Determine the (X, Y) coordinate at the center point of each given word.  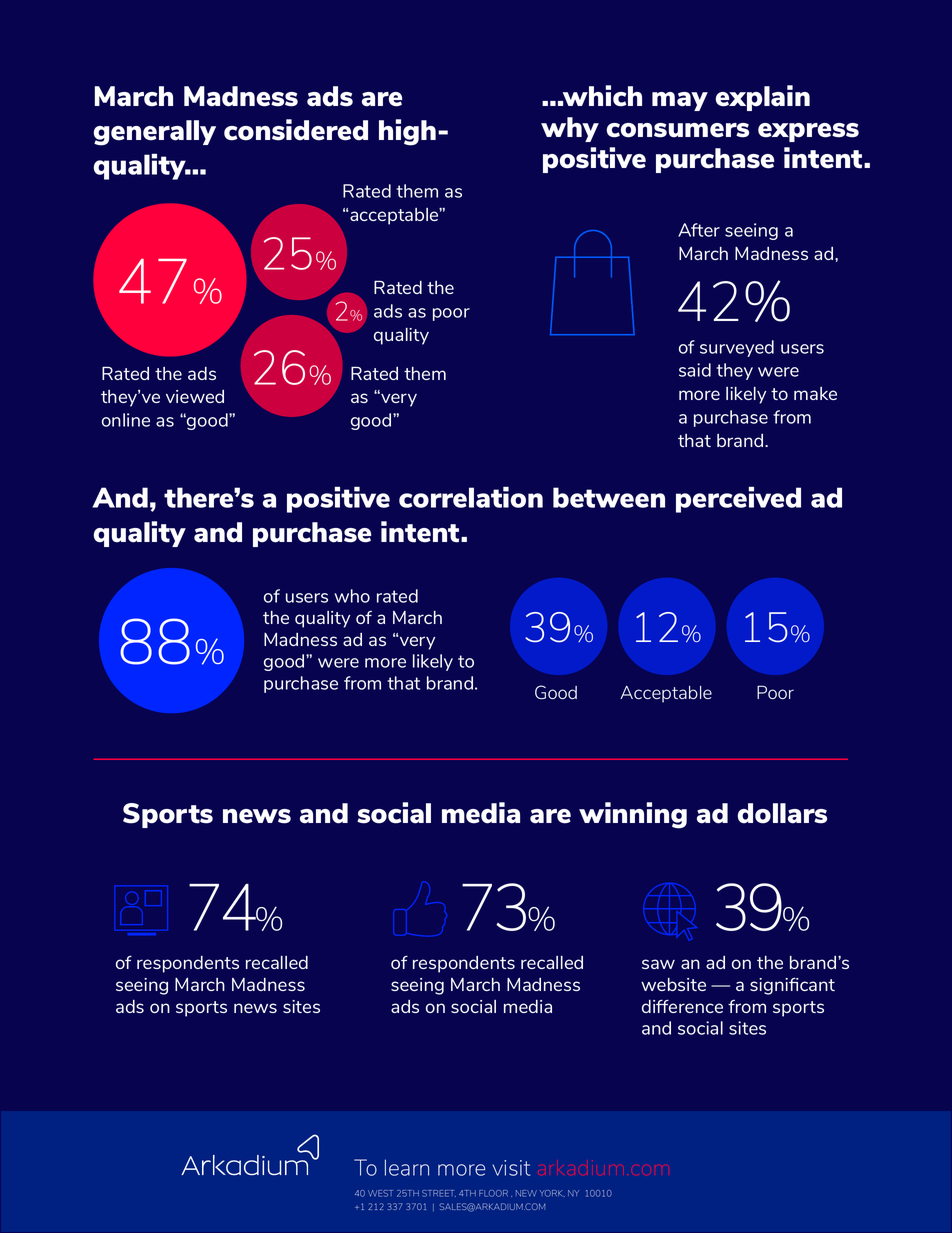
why (570, 129)
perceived (738, 499)
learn (407, 1167)
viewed (195, 396)
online (126, 420)
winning (633, 815)
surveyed (737, 348)
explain (763, 98)
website (673, 984)
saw (658, 964)
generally (155, 133)
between (609, 497)
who (352, 596)
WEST (380, 1193)
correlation (471, 497)
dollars (782, 813)
